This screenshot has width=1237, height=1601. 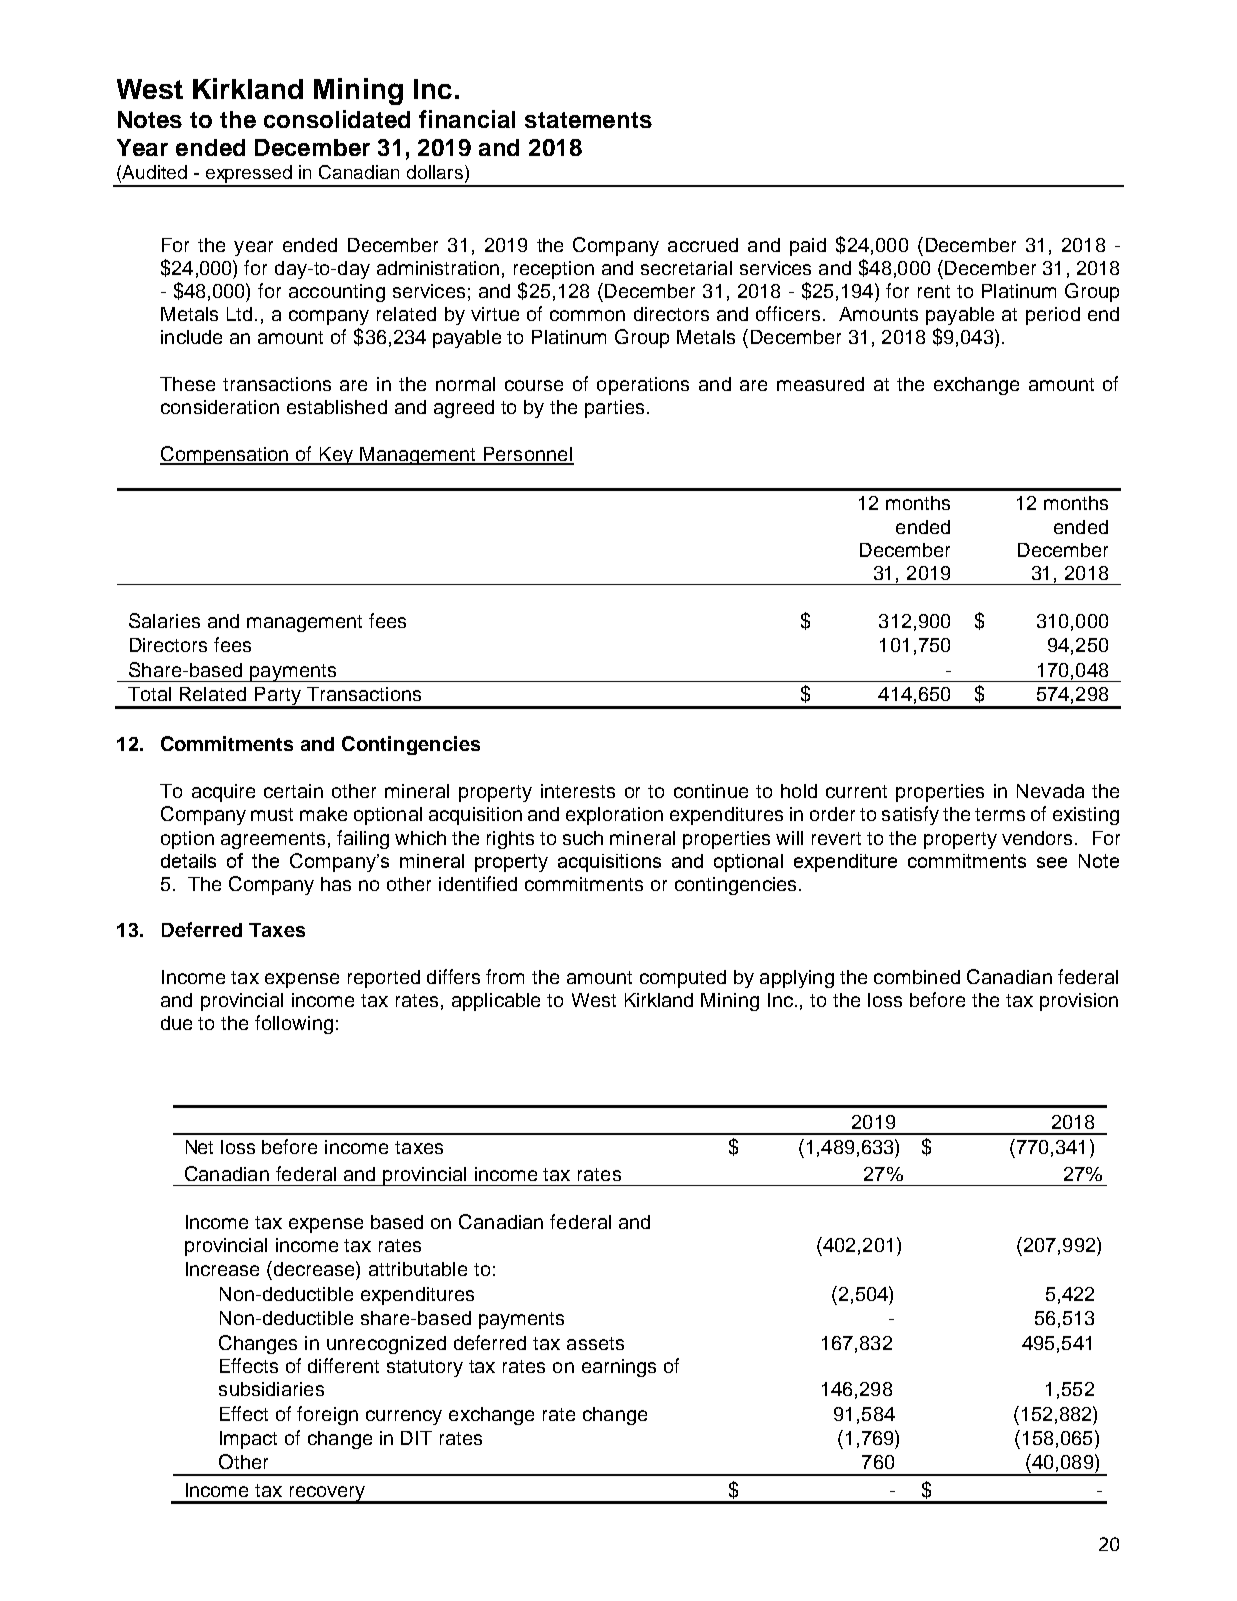 What do you see at coordinates (248, 1440) in the screenshot?
I see `Impact` at bounding box center [248, 1440].
